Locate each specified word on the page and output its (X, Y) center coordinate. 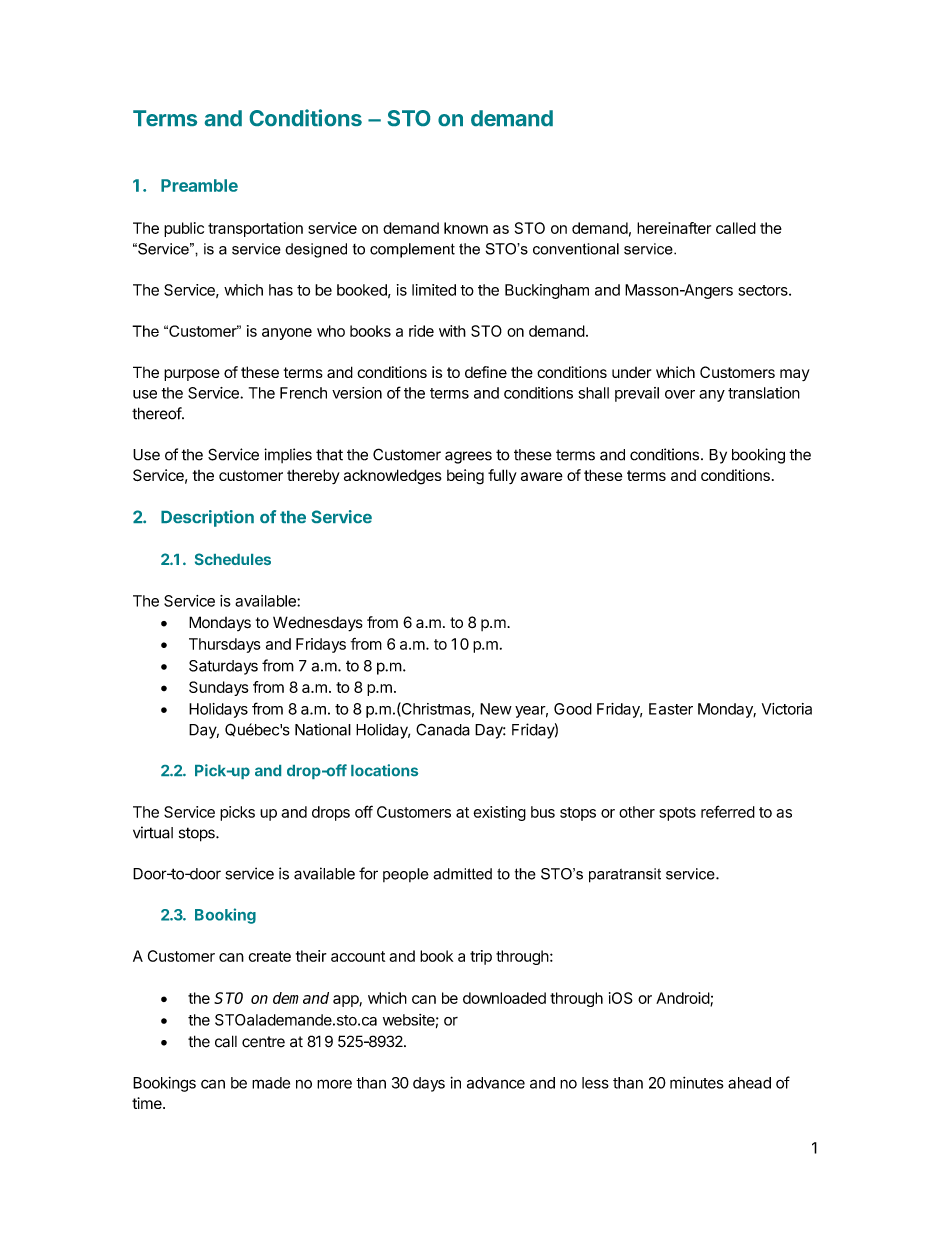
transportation (255, 229)
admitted (462, 874)
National (323, 729)
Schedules (233, 559)
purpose (192, 375)
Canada (443, 729)
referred (728, 811)
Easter (671, 709)
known (466, 228)
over (680, 394)
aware (542, 476)
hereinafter (674, 228)
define (486, 372)
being (465, 477)
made (271, 1083)
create (269, 956)
